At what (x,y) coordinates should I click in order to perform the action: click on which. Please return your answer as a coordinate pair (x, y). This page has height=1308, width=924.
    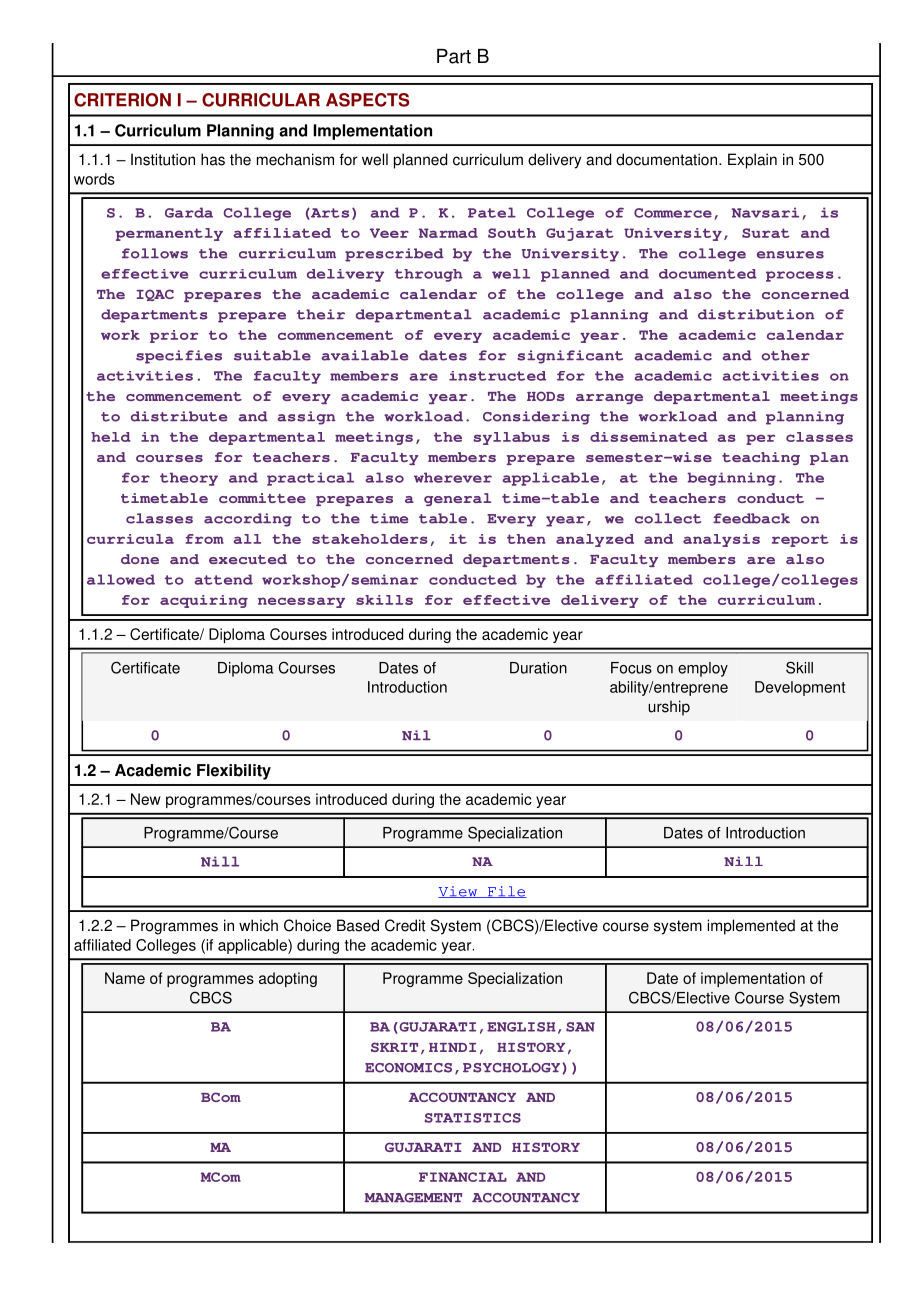
    Looking at the image, I should click on (258, 925).
